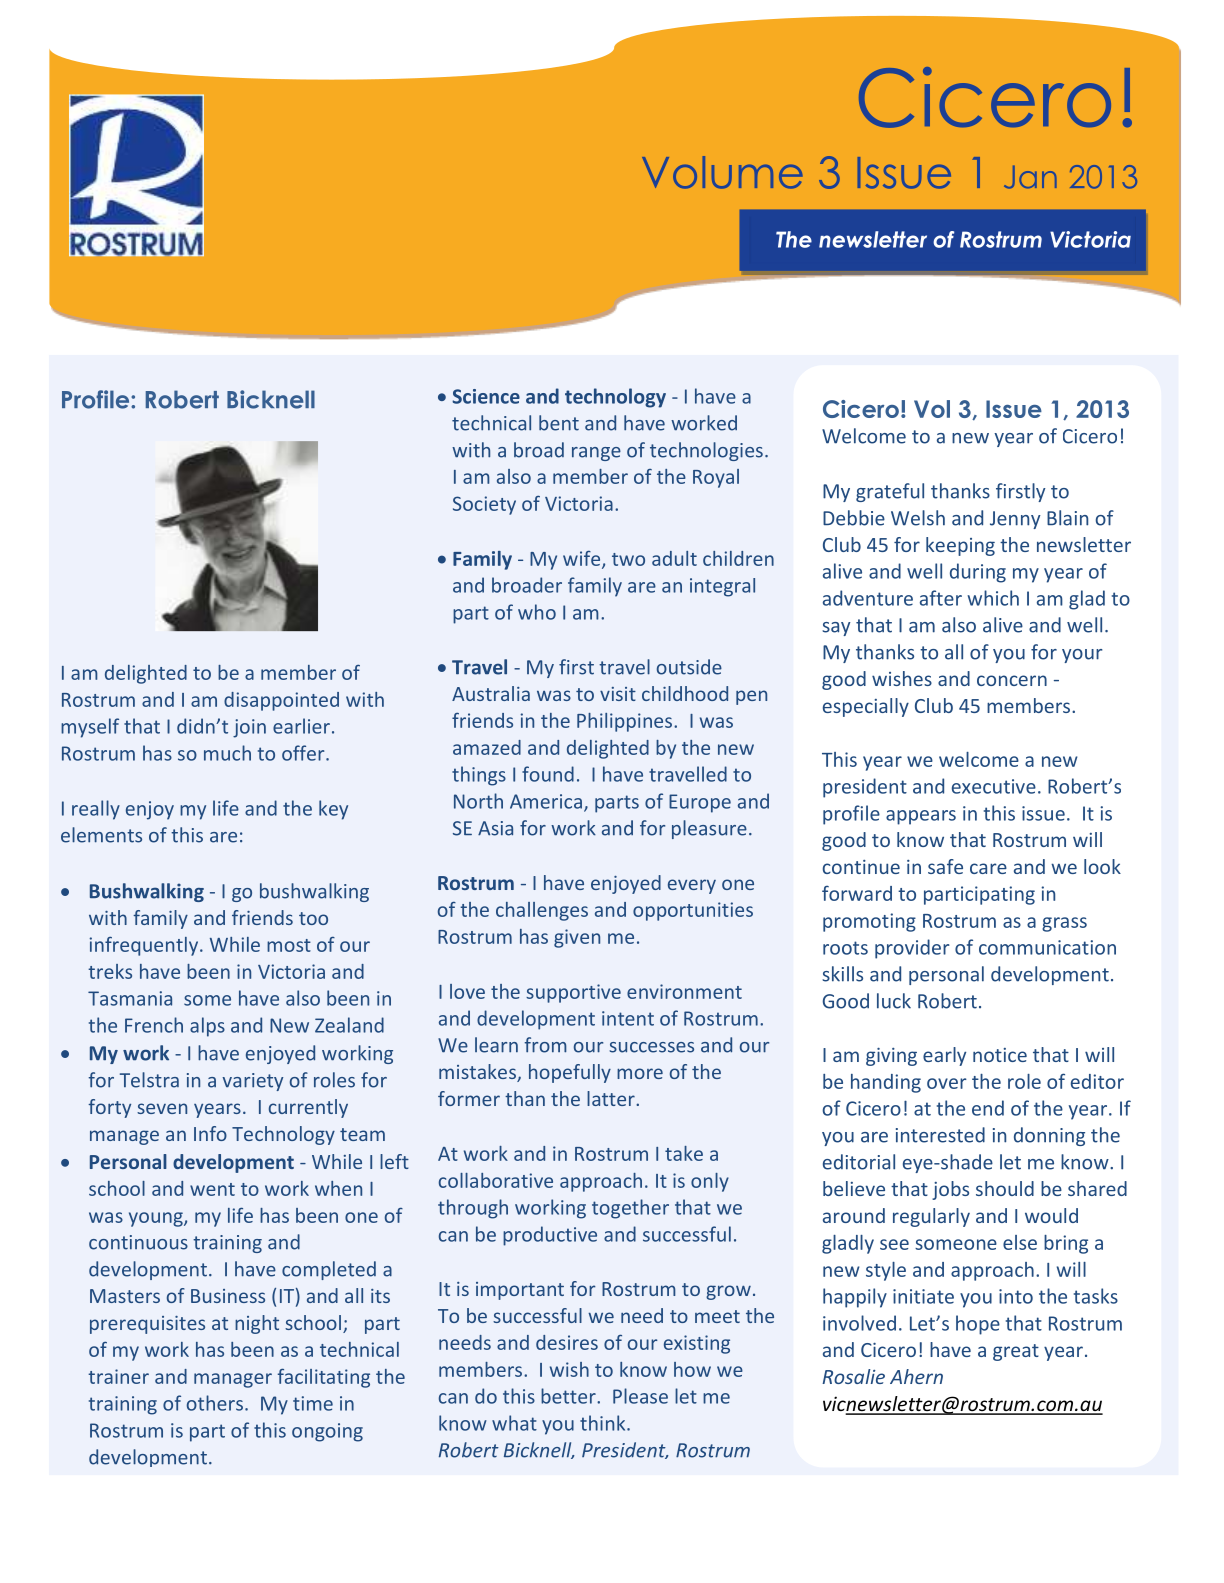  What do you see at coordinates (993, 598) in the screenshot?
I see `which` at bounding box center [993, 598].
